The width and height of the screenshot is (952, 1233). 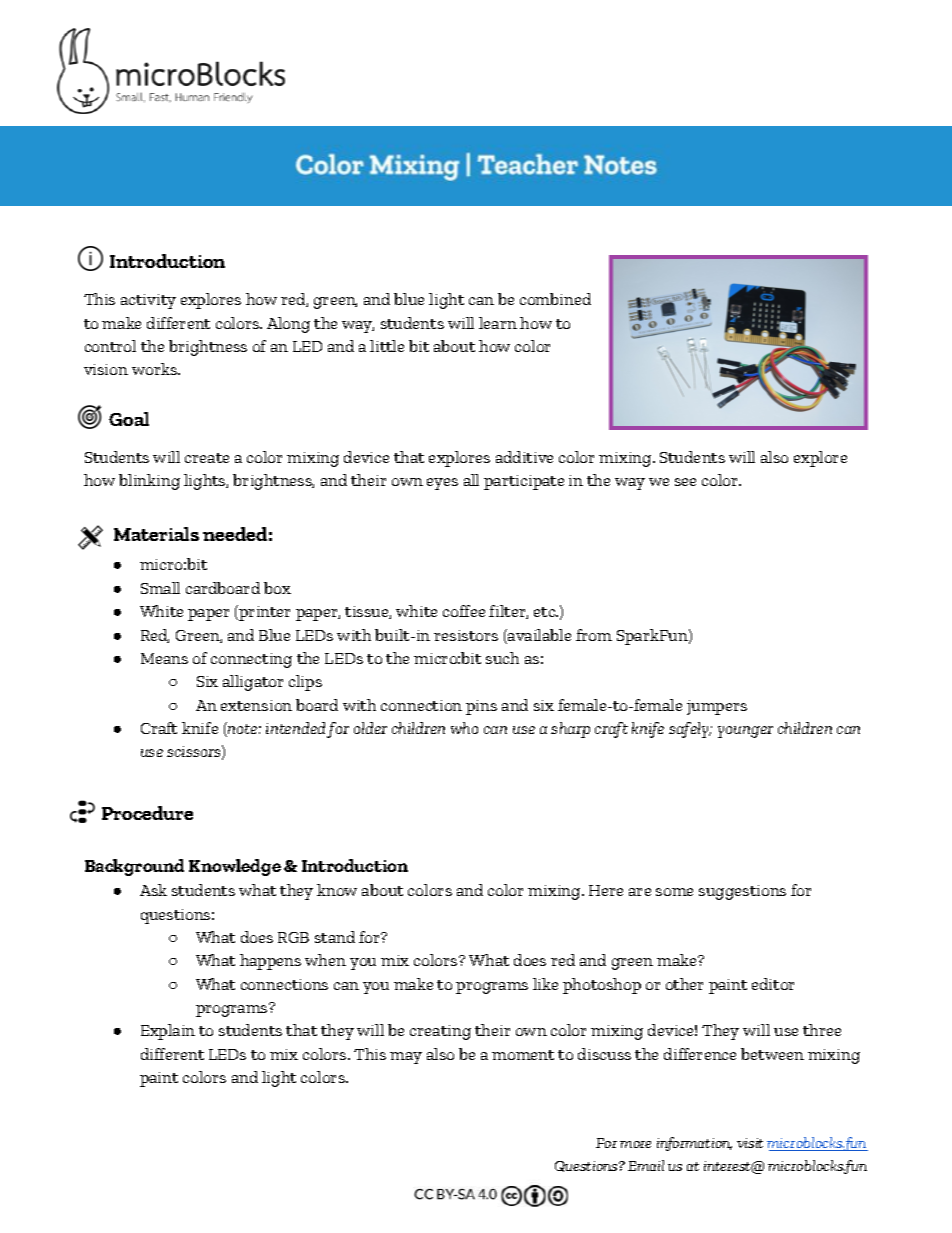 I want to click on combined, so click(x=555, y=299).
